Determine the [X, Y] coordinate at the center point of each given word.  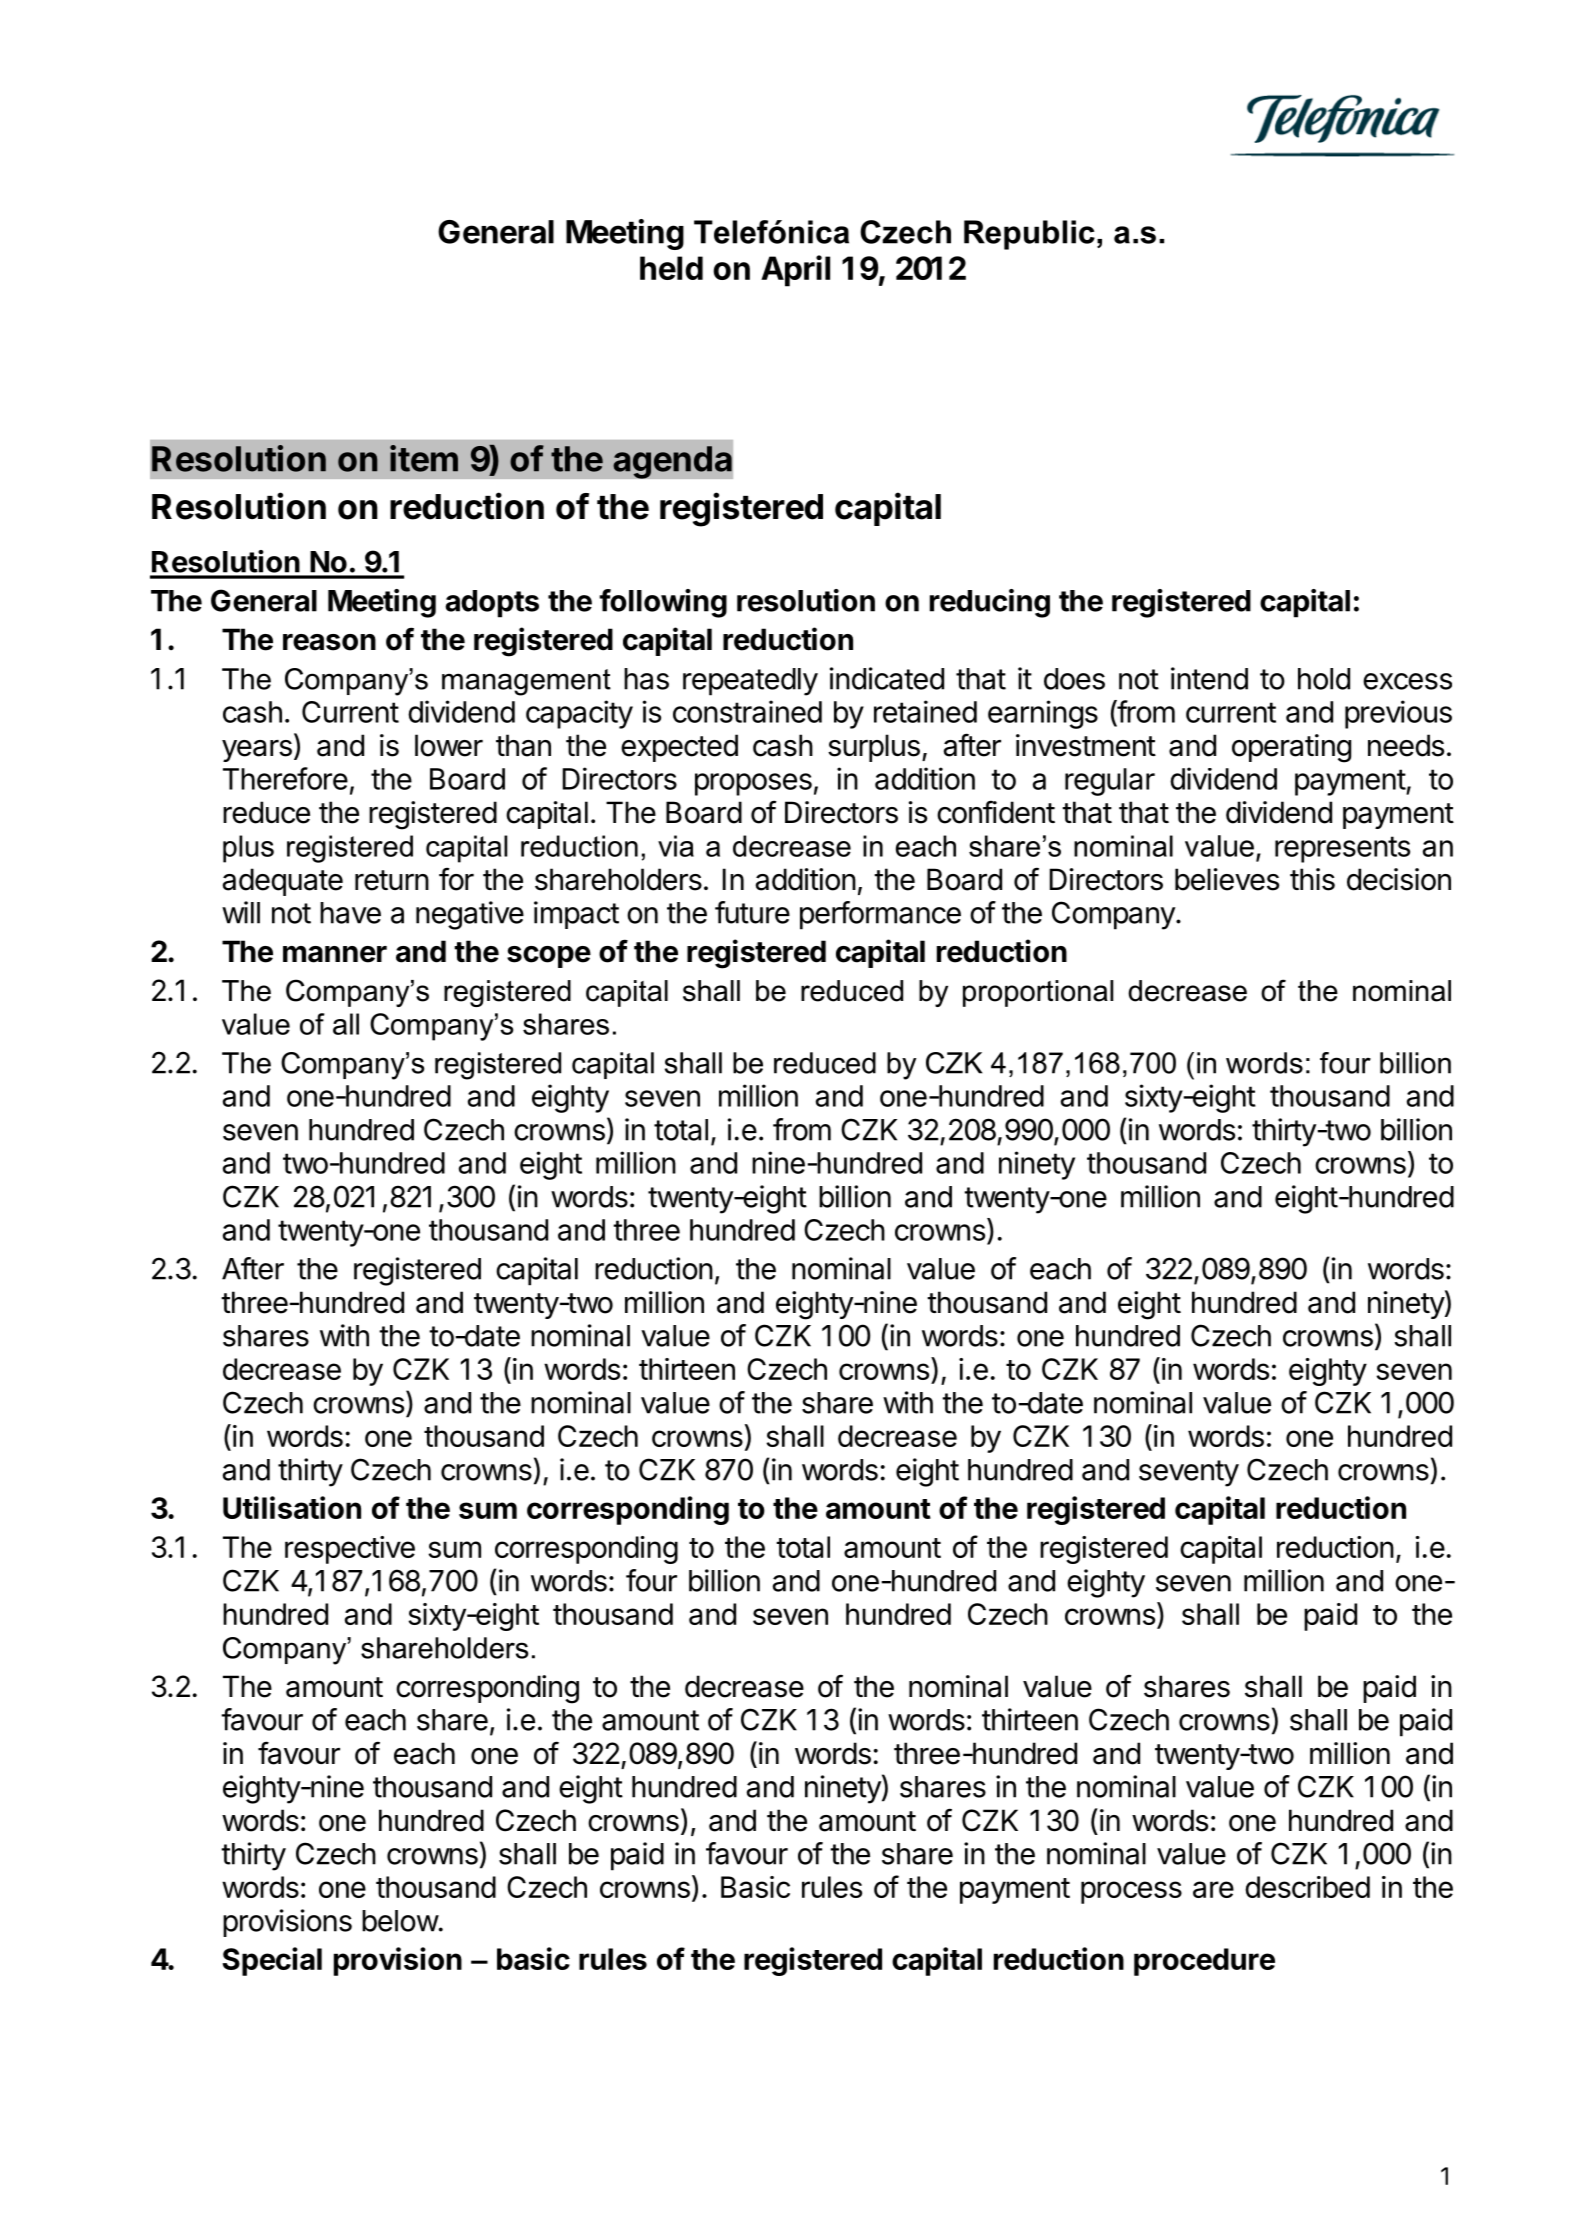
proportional [1038, 993]
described [1307, 1887]
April [795, 271]
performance [880, 915]
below [400, 1921]
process [1131, 1892]
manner [335, 954]
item [424, 458]
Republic [1029, 235]
